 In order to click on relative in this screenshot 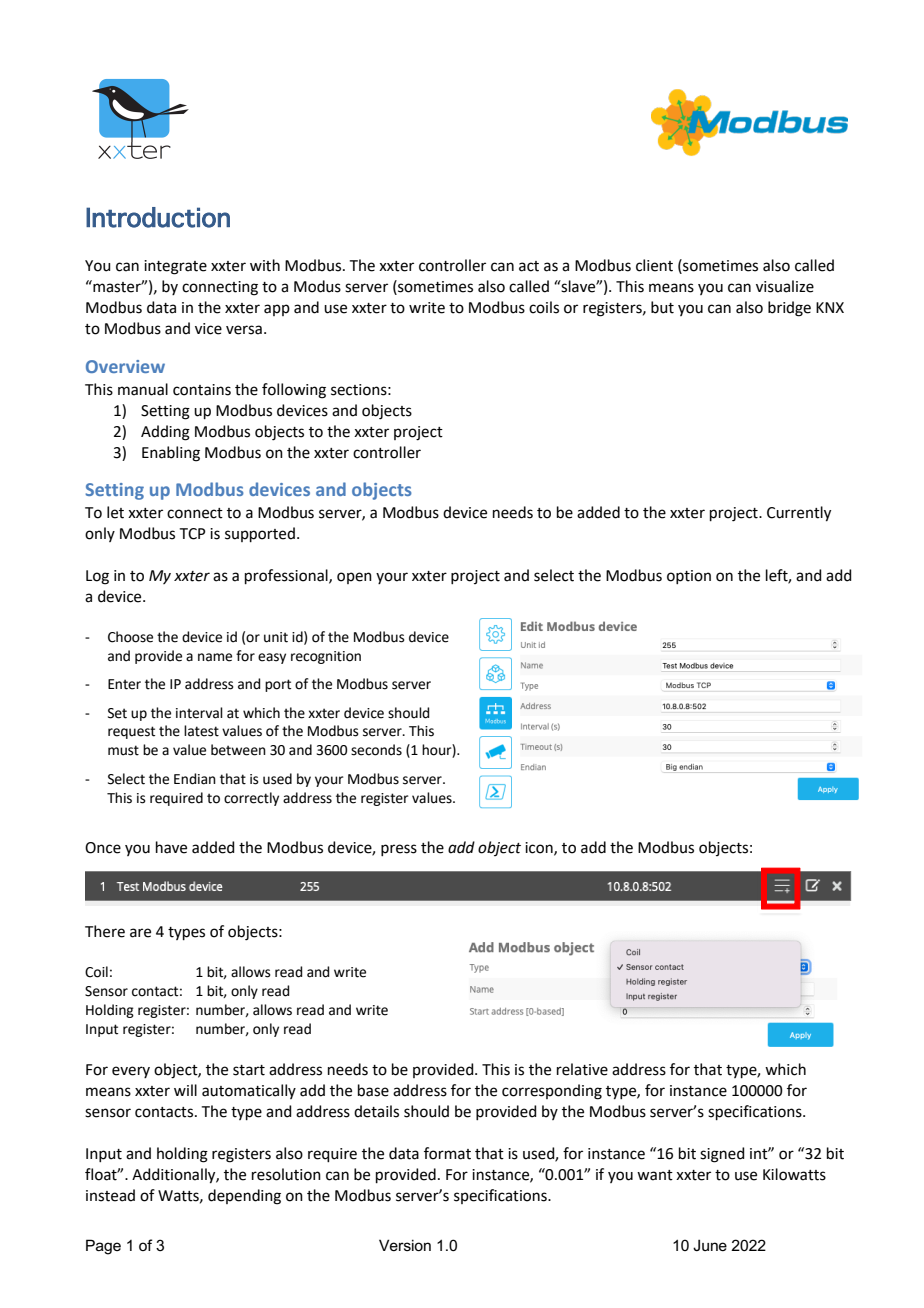, I will do `click(582, 1069)`.
